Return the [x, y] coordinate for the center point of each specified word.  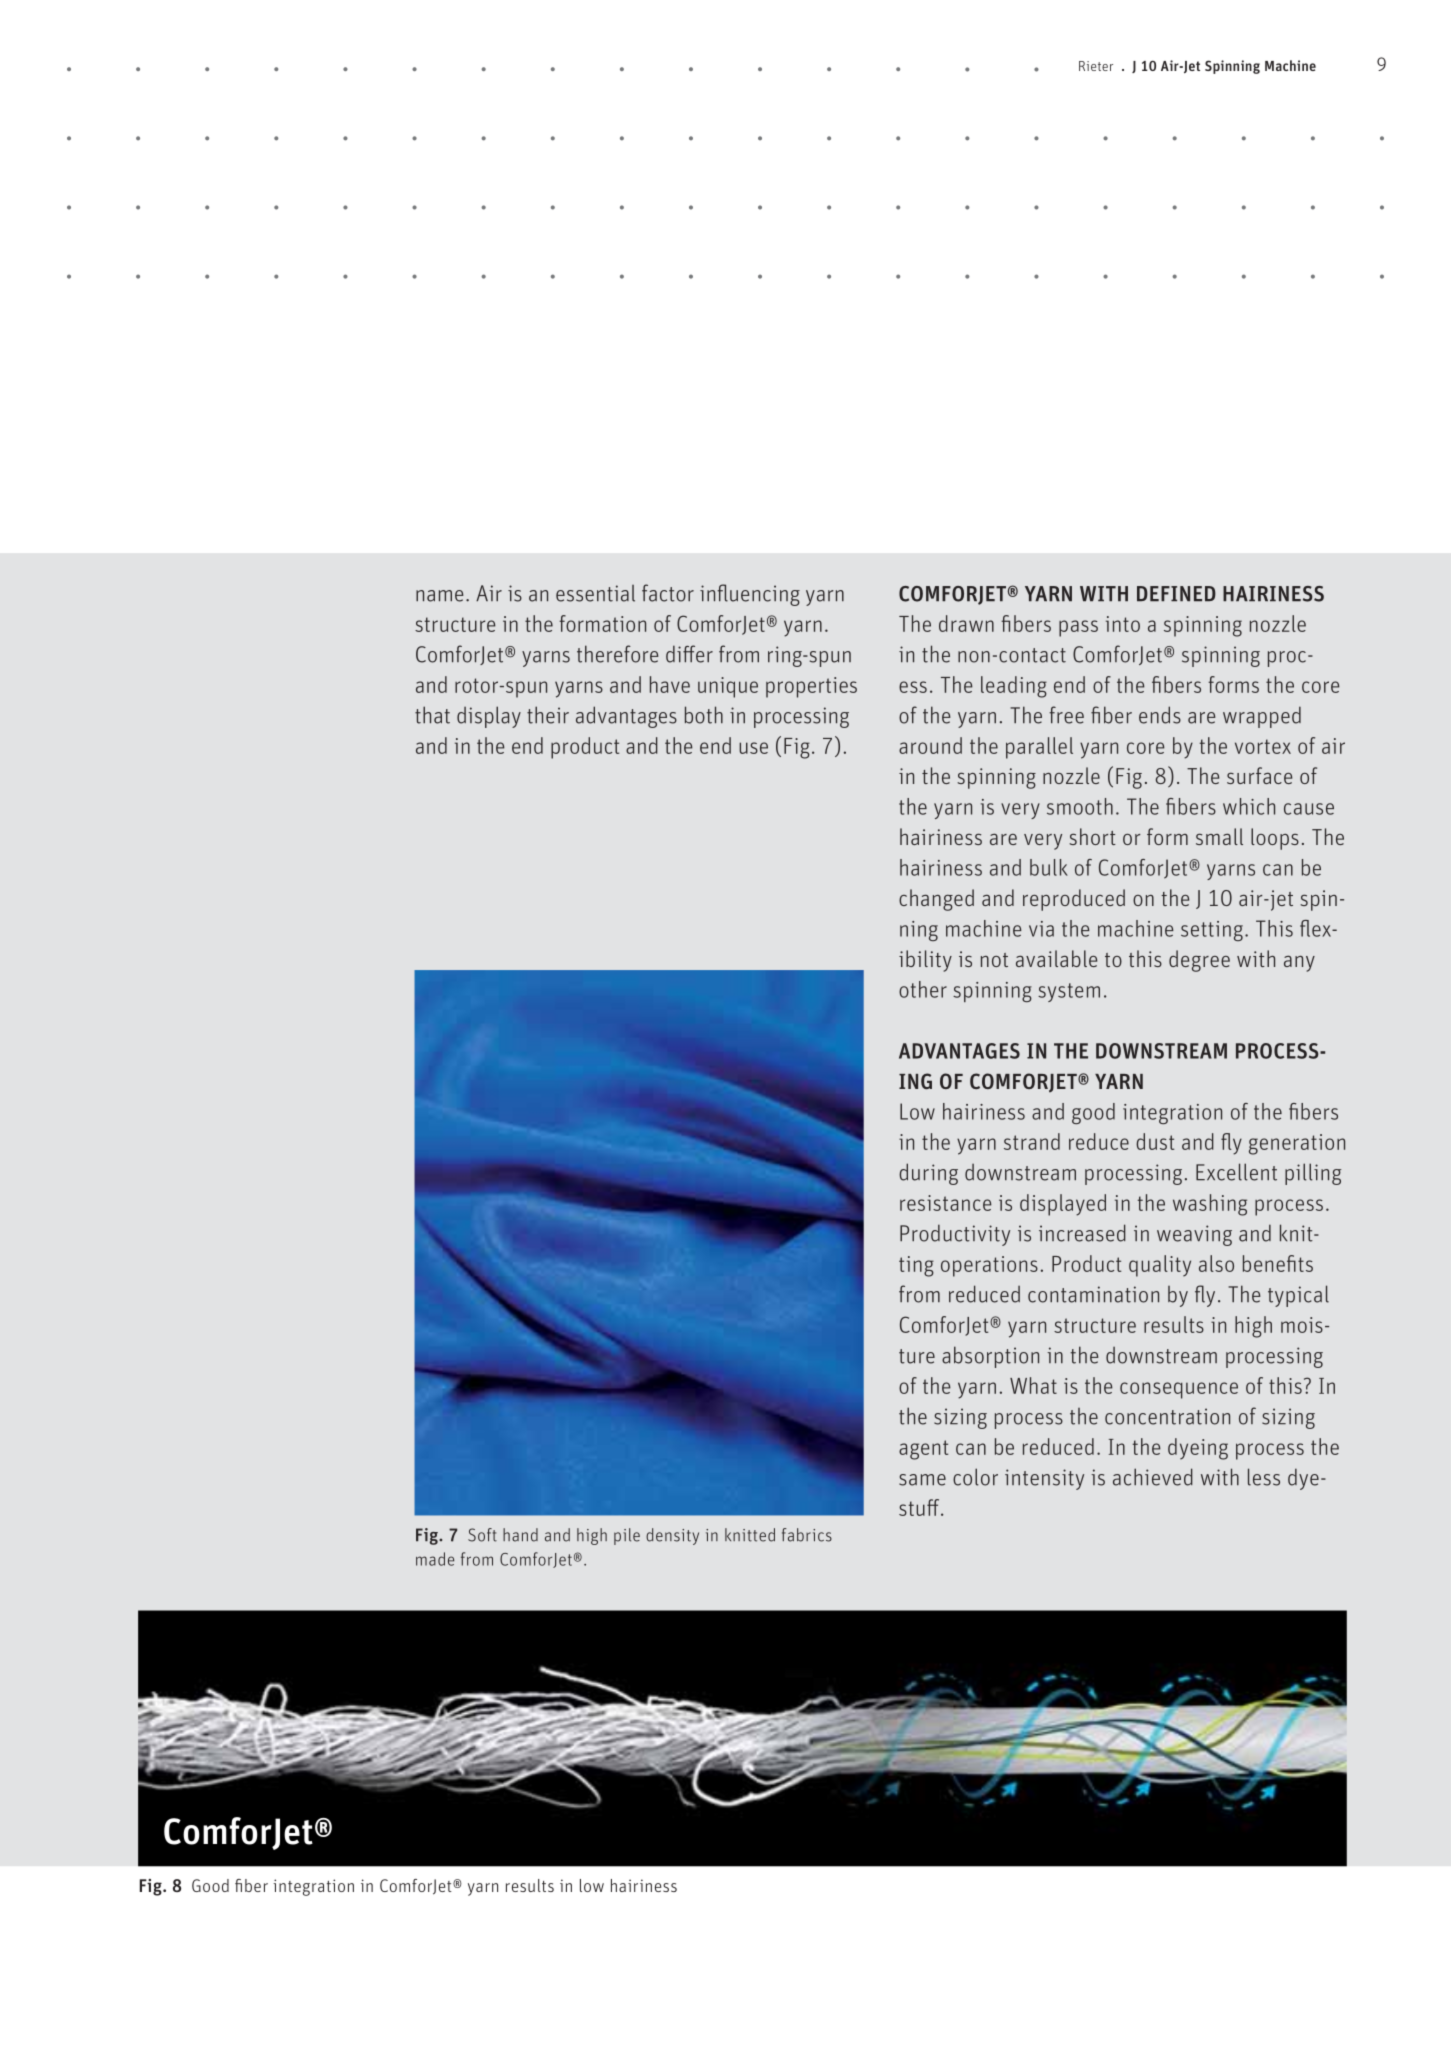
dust [1155, 1141]
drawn [966, 623]
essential [595, 593]
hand [520, 1535]
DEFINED [1176, 593]
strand [1032, 1141]
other [923, 989]
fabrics [807, 1535]
